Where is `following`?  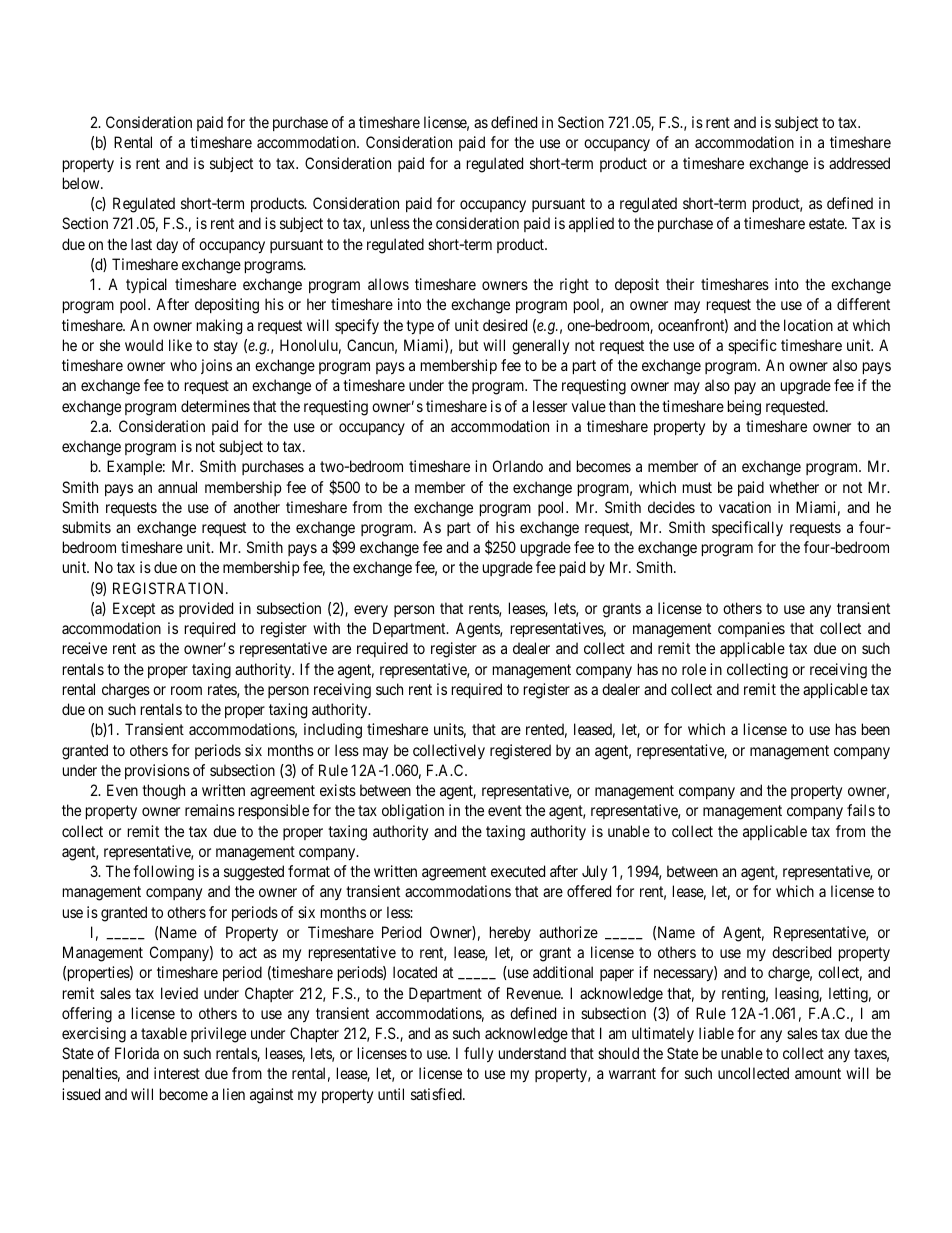 following is located at coordinates (163, 873).
